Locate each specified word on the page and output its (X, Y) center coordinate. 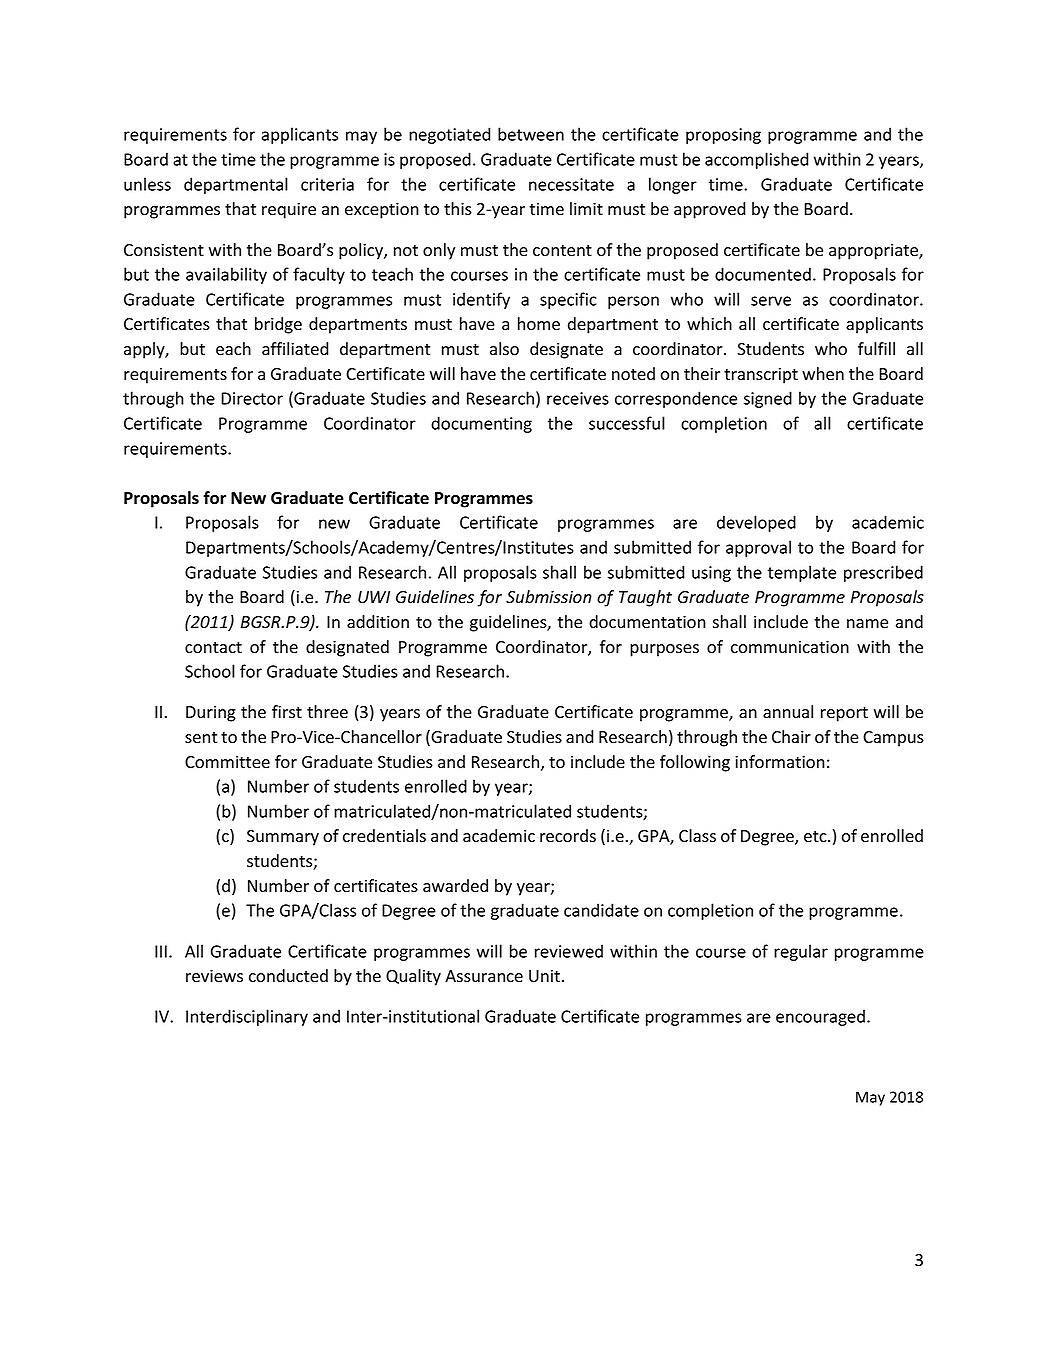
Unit (544, 976)
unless (147, 184)
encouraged (820, 1017)
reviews (214, 976)
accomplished (757, 160)
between (531, 134)
